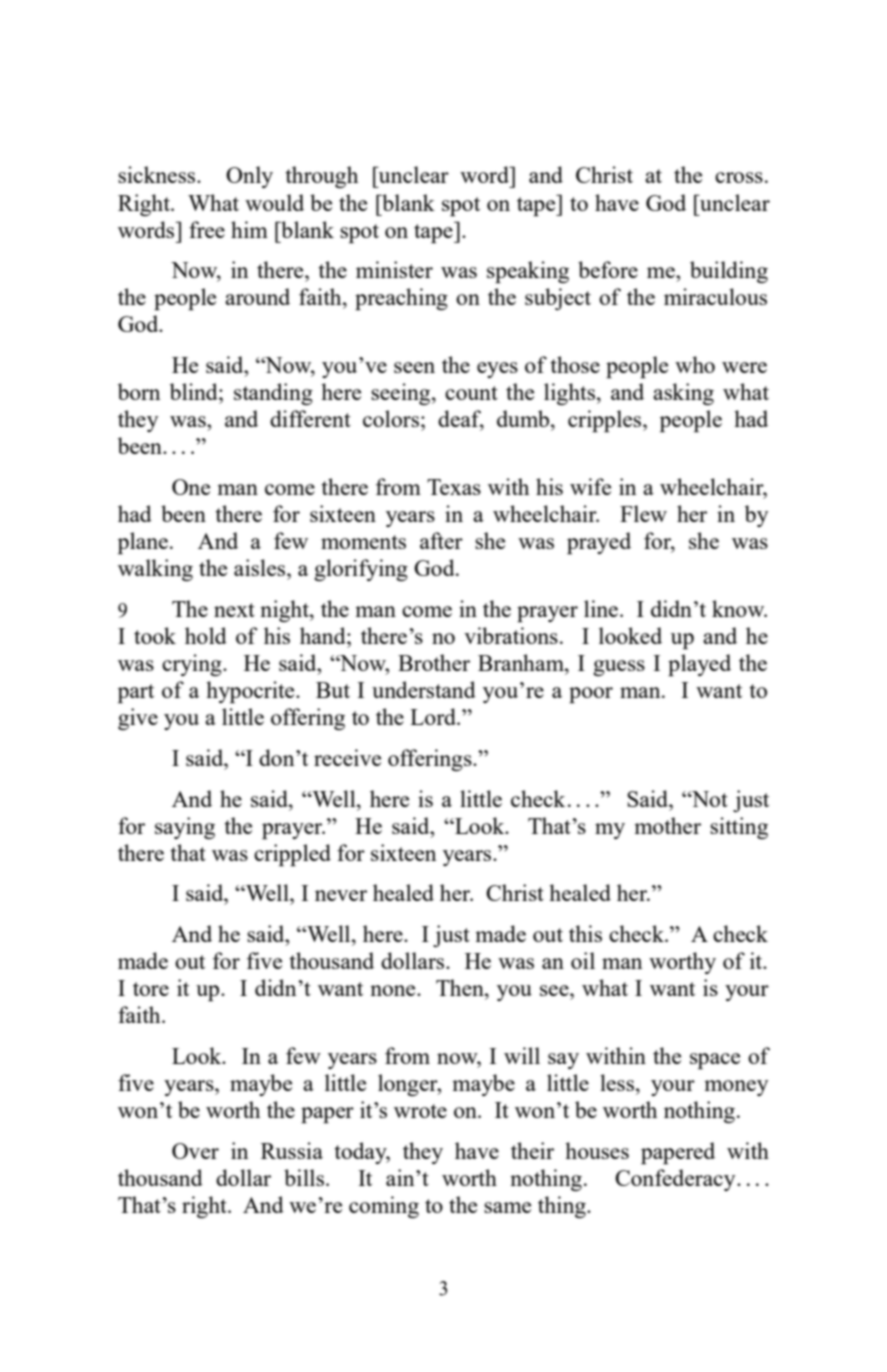 This image has width=887, height=1372. I want to click on Then, so click(461, 987).
